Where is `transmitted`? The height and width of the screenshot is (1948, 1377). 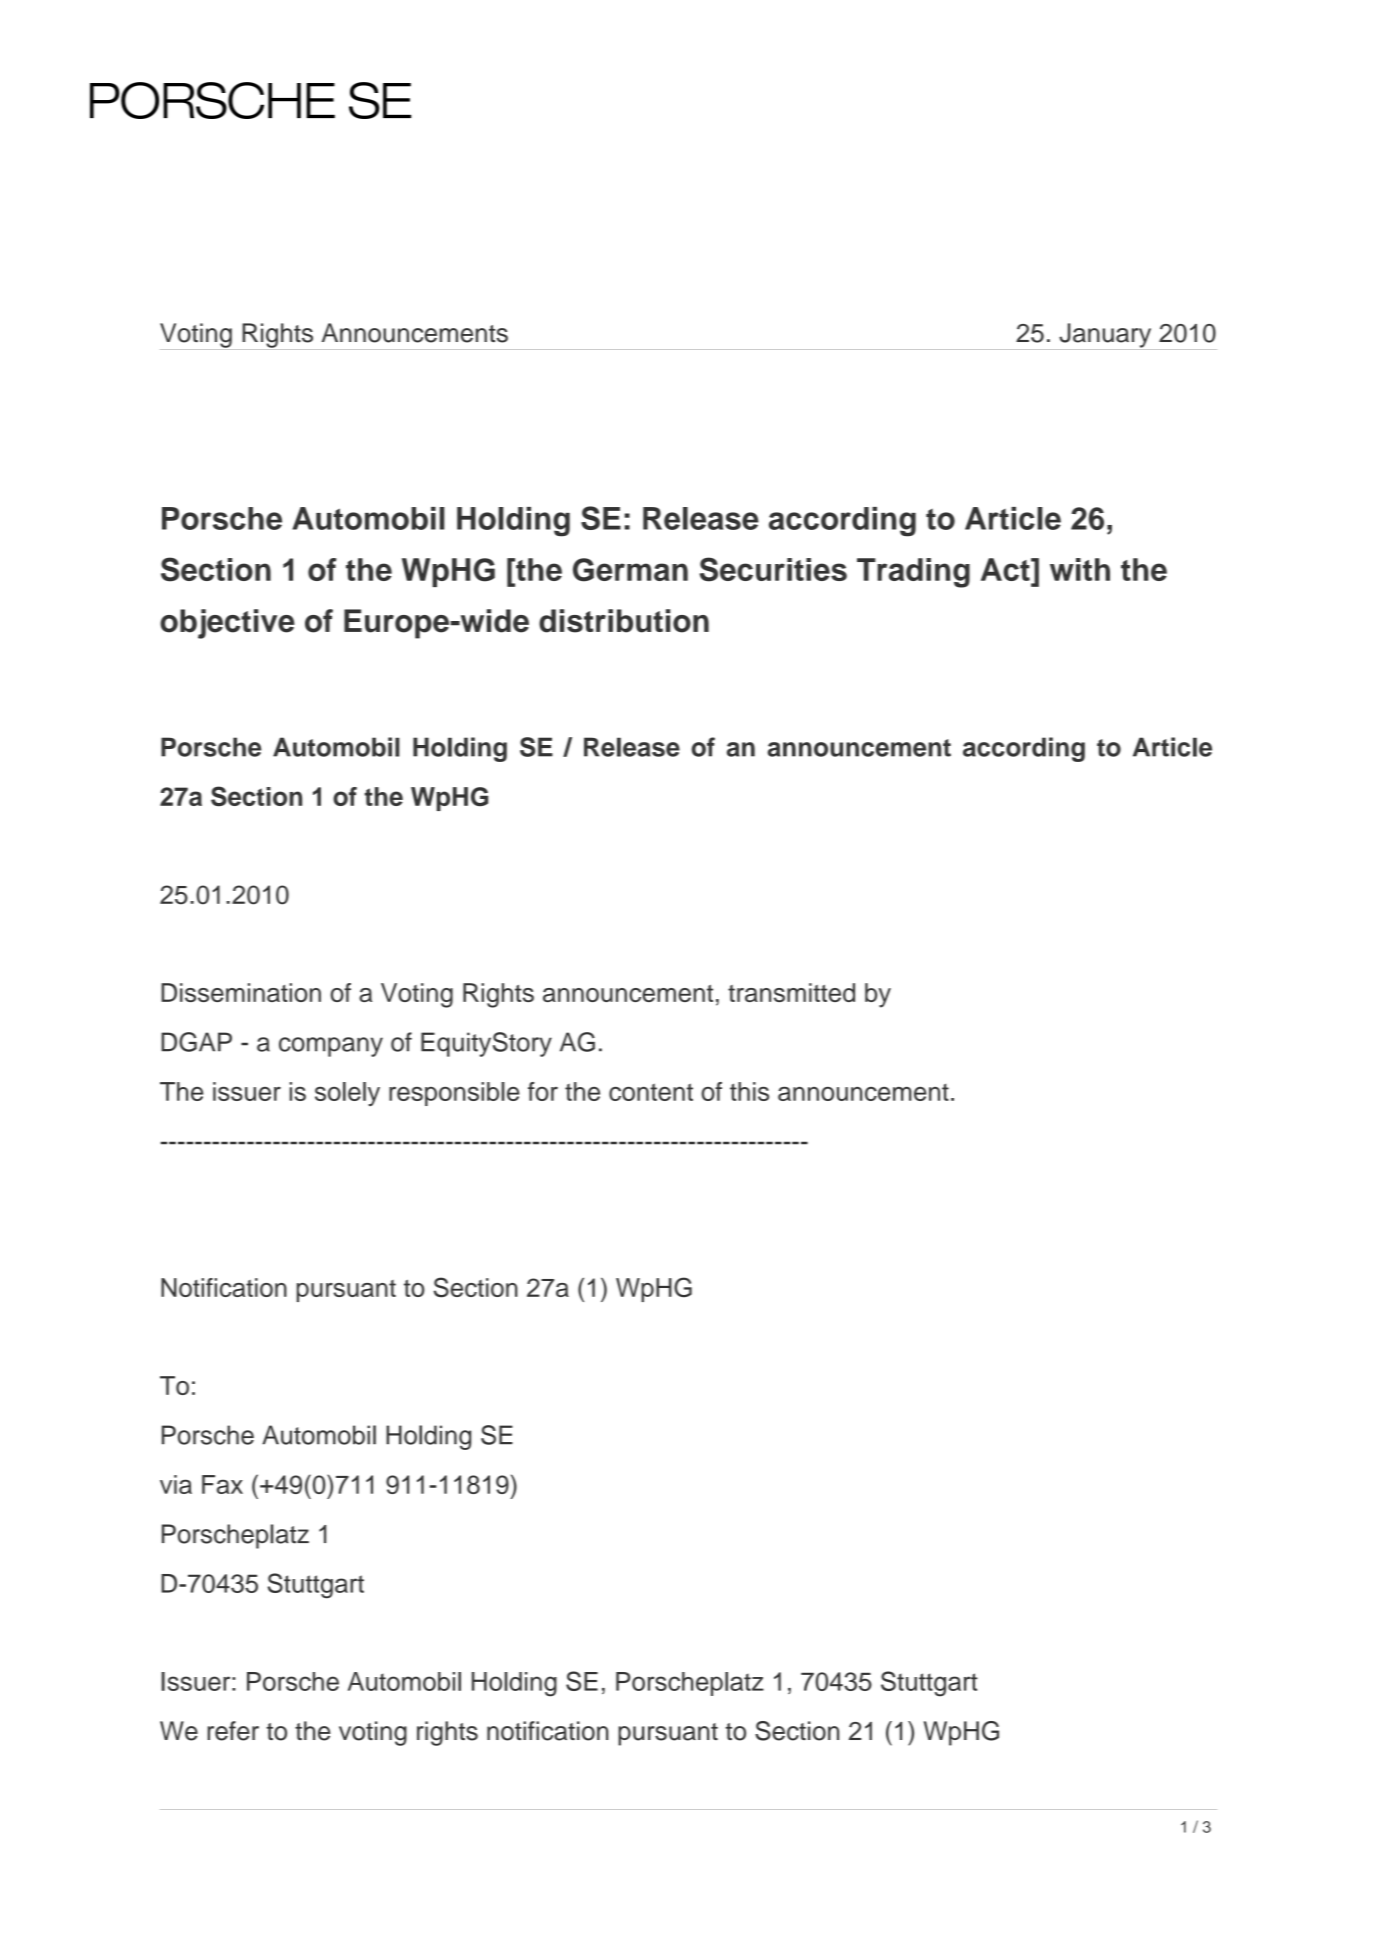
transmitted is located at coordinates (791, 992).
